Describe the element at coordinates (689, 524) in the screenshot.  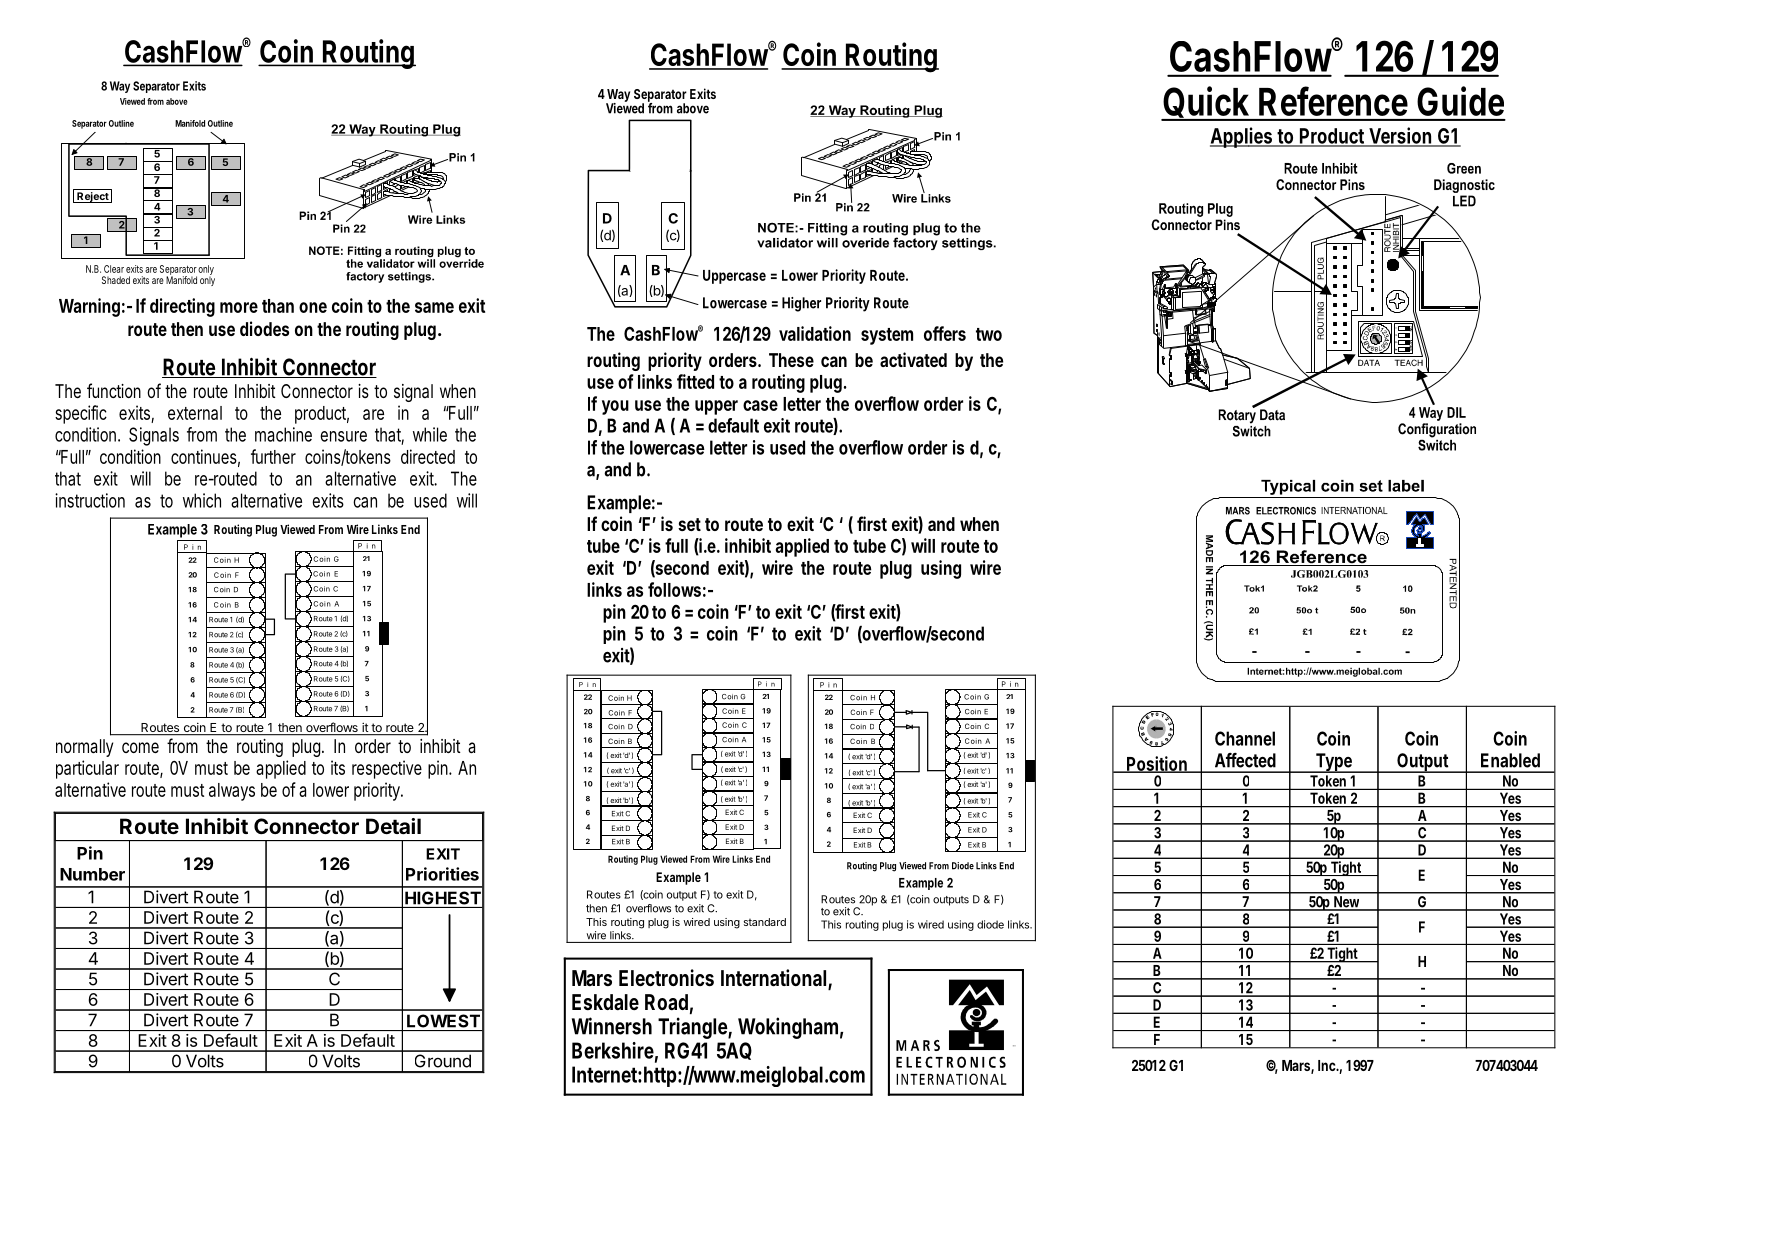
I see `set` at that location.
